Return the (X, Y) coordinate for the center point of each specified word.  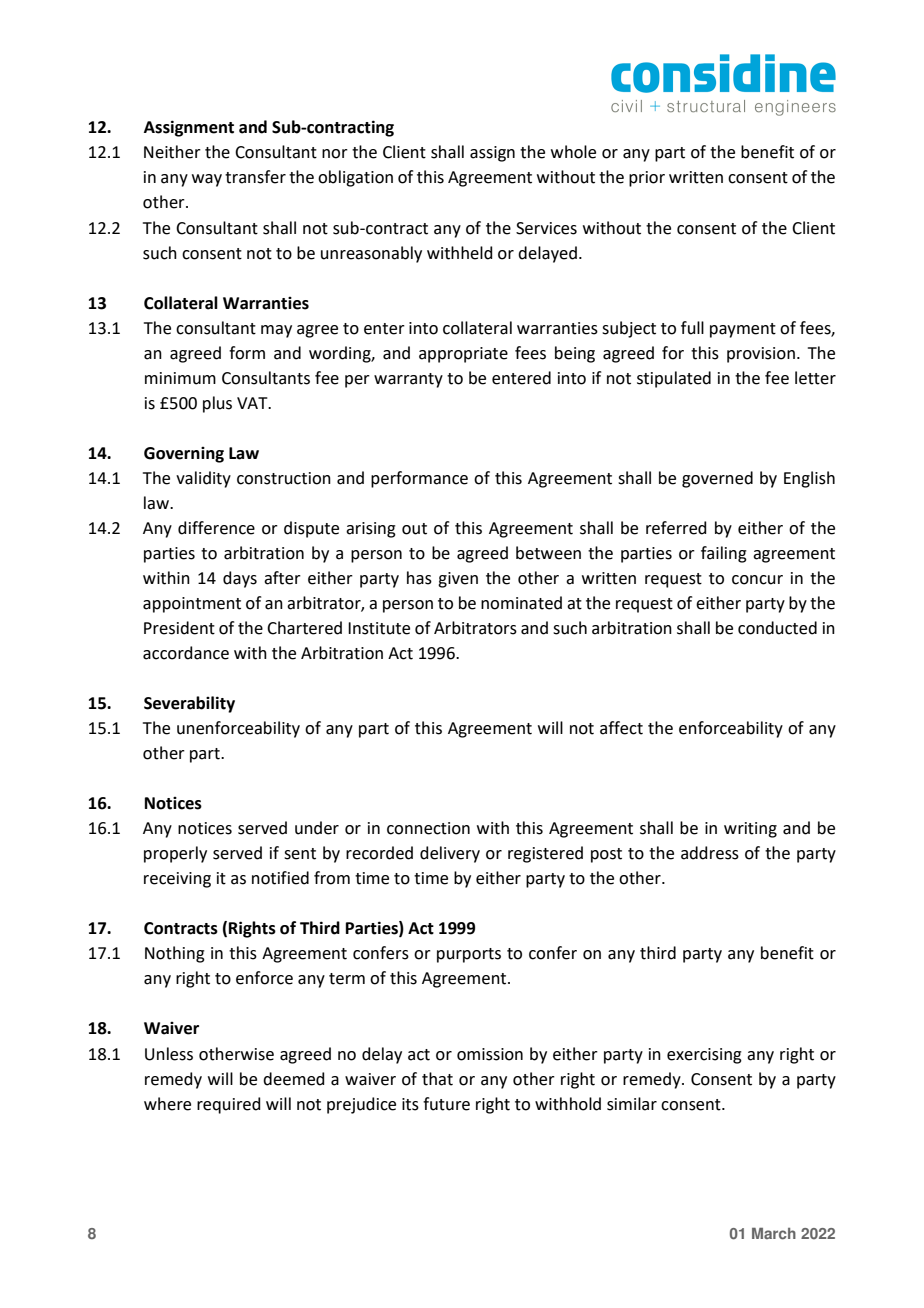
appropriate (463, 355)
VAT (253, 403)
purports (469, 955)
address (710, 853)
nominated (521, 603)
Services (546, 228)
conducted (777, 628)
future (446, 1104)
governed (717, 479)
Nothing (175, 954)
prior (647, 179)
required (229, 1105)
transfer (255, 177)
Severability (189, 704)
